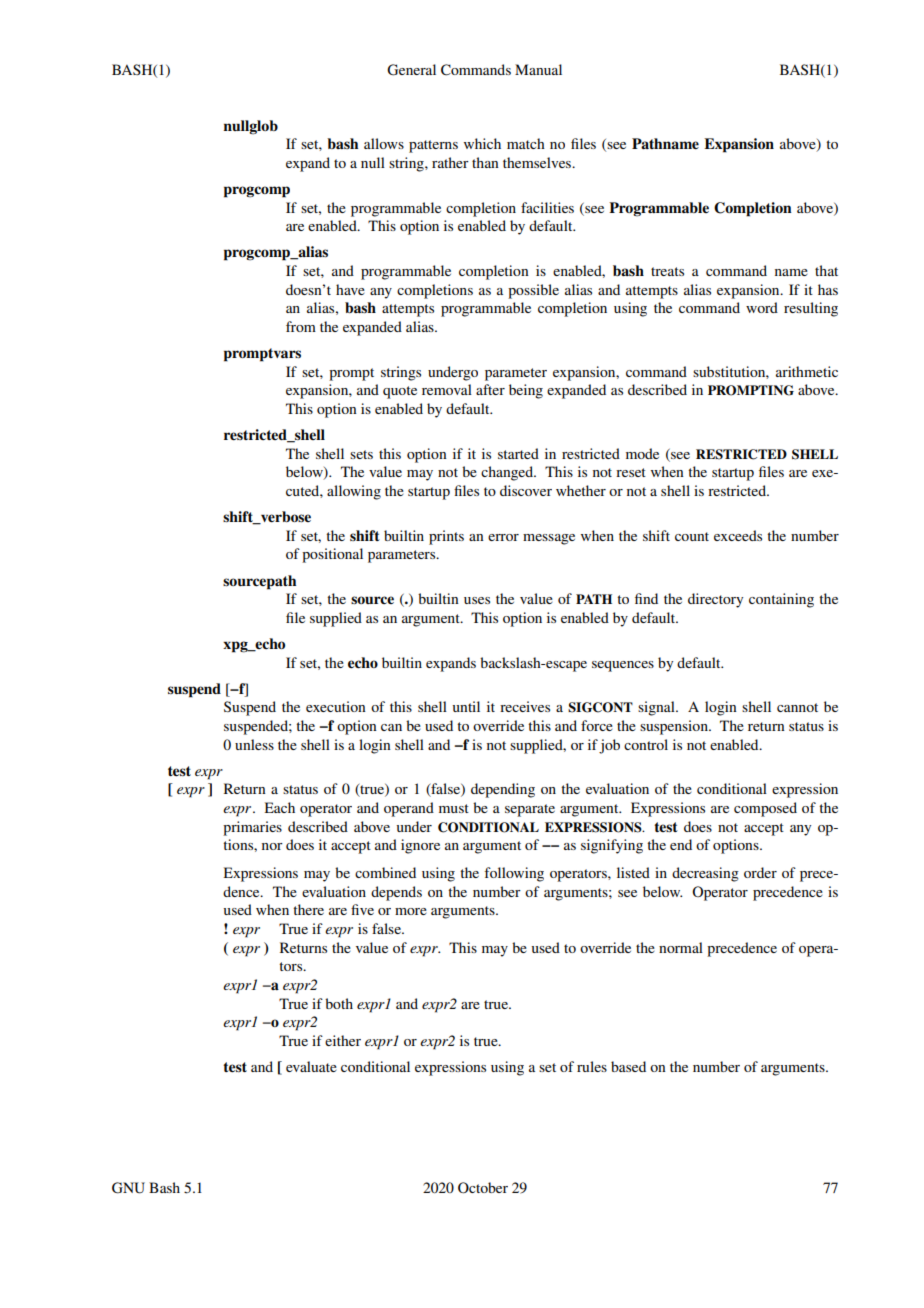 The width and height of the screenshot is (924, 1308). Describe the element at coordinates (765, 809) in the screenshot. I see `composed` at that location.
